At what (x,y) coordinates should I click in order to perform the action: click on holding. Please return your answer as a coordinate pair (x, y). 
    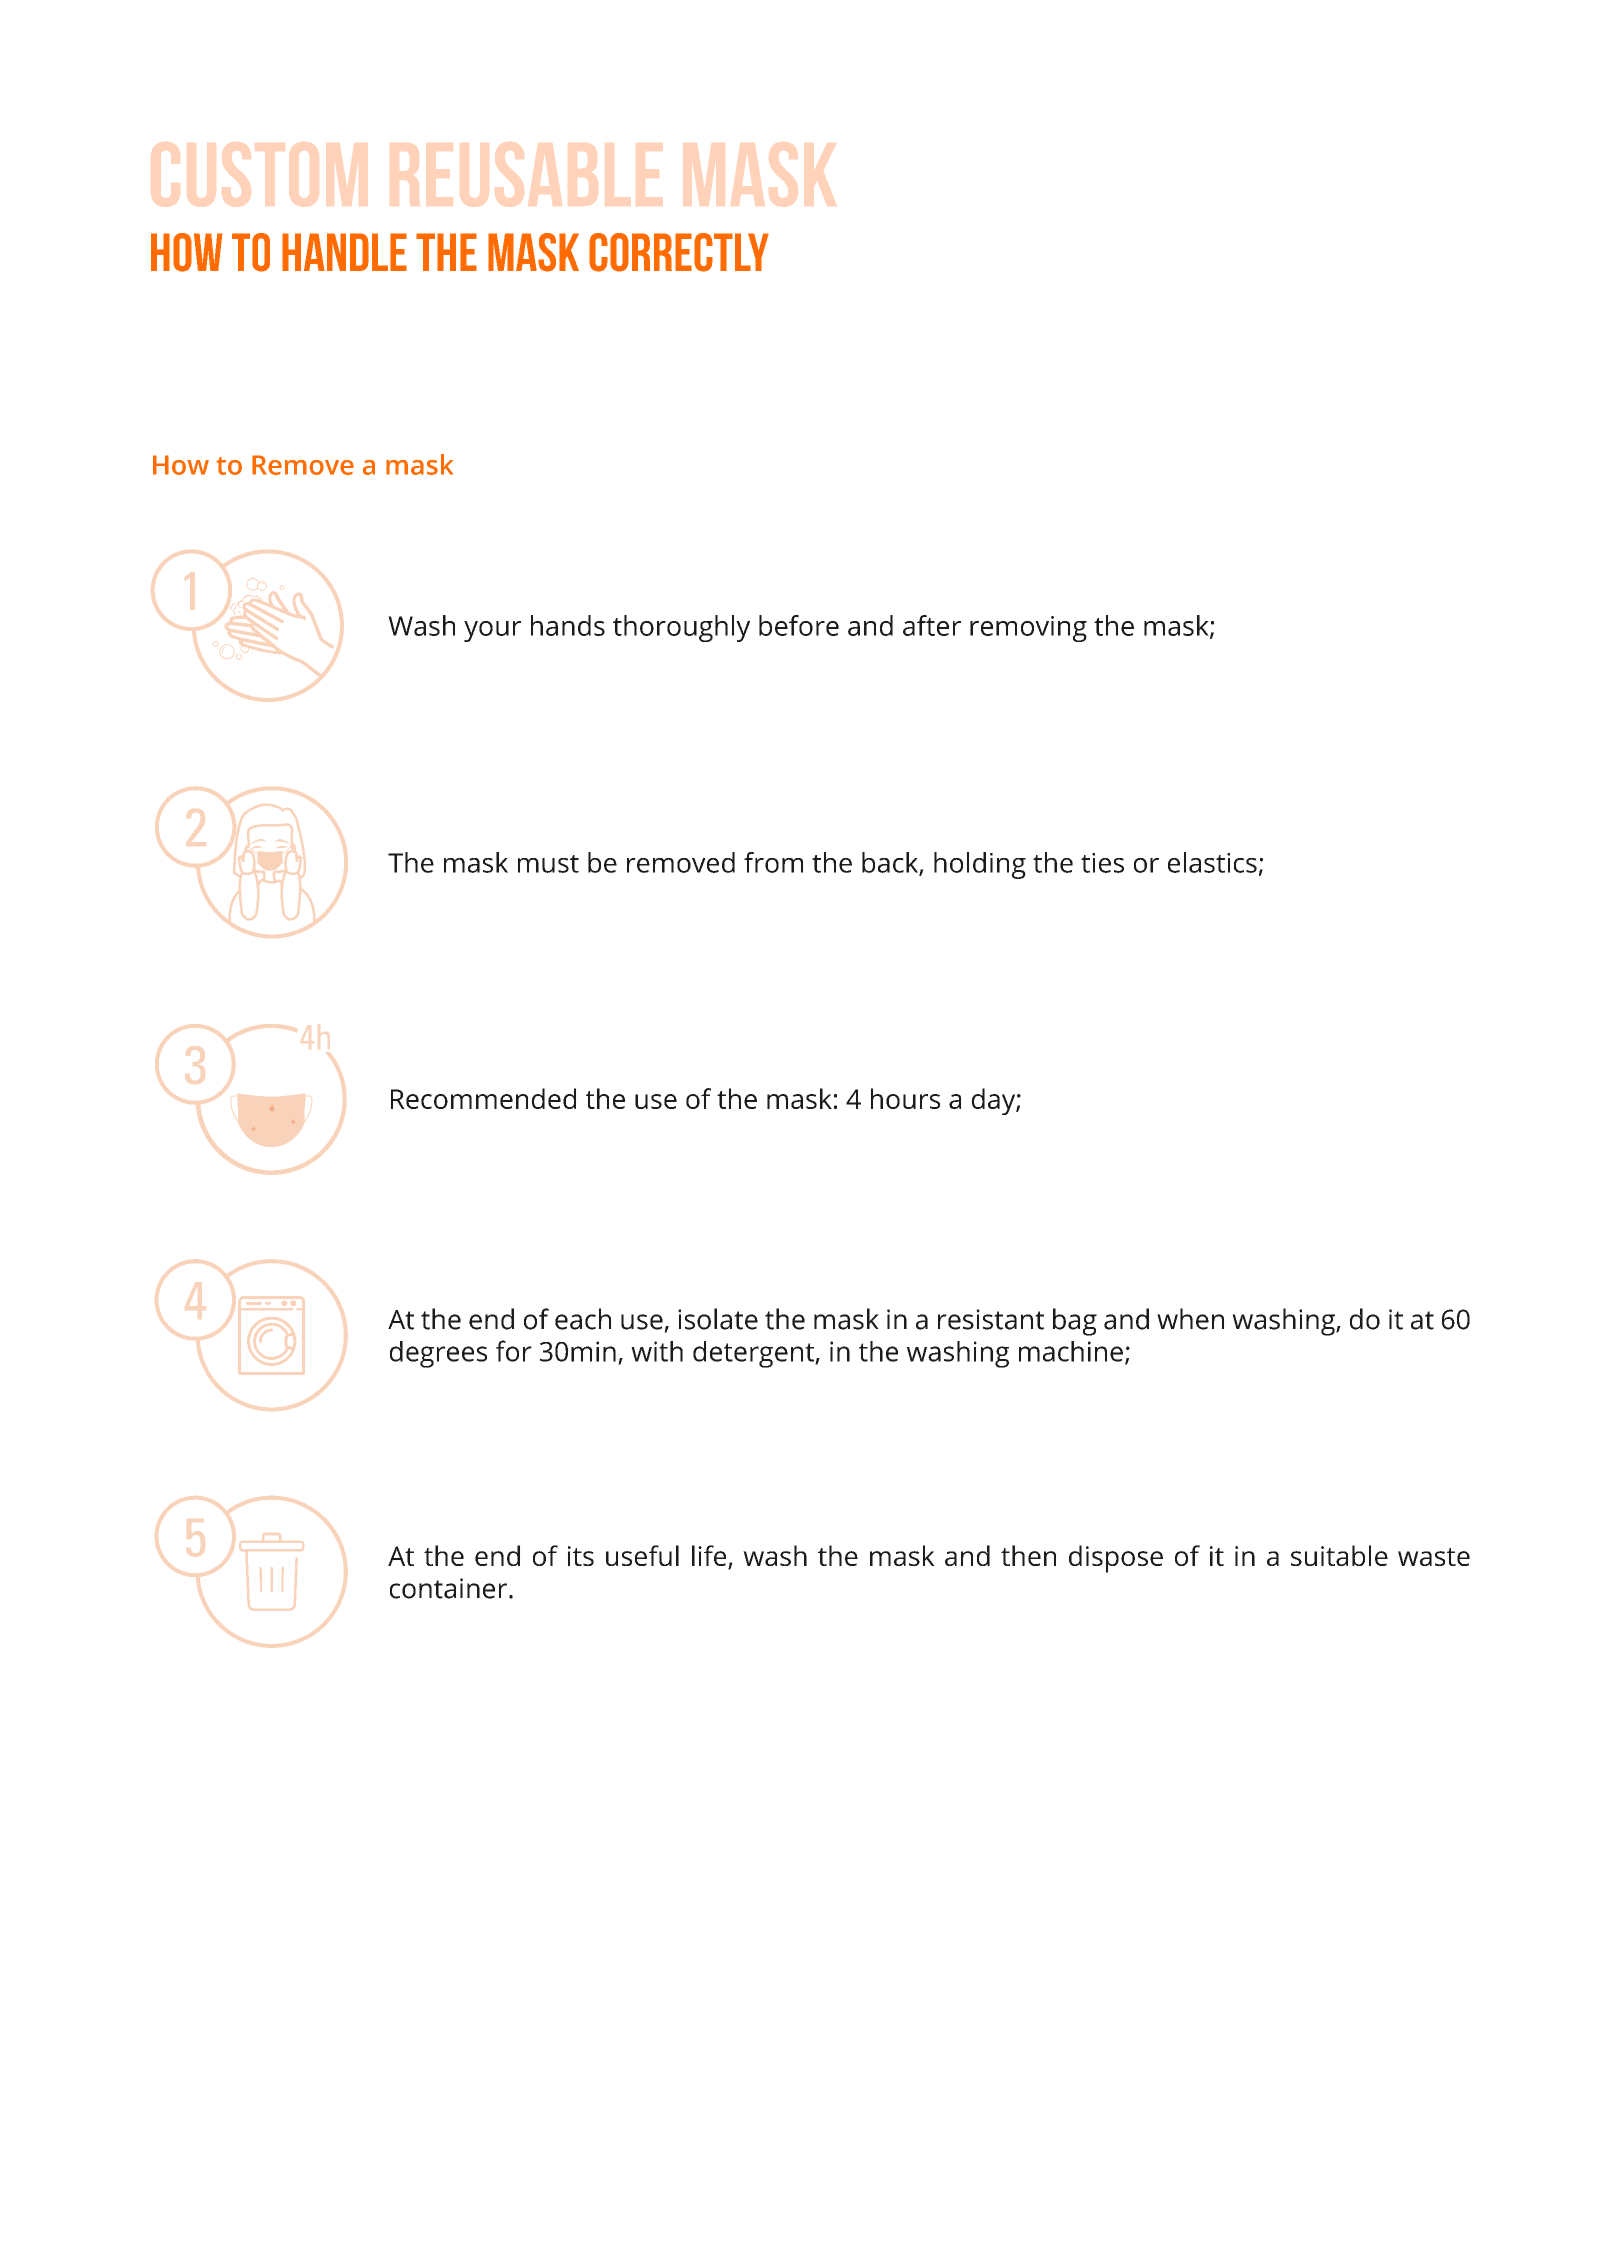
    Looking at the image, I should click on (980, 865).
